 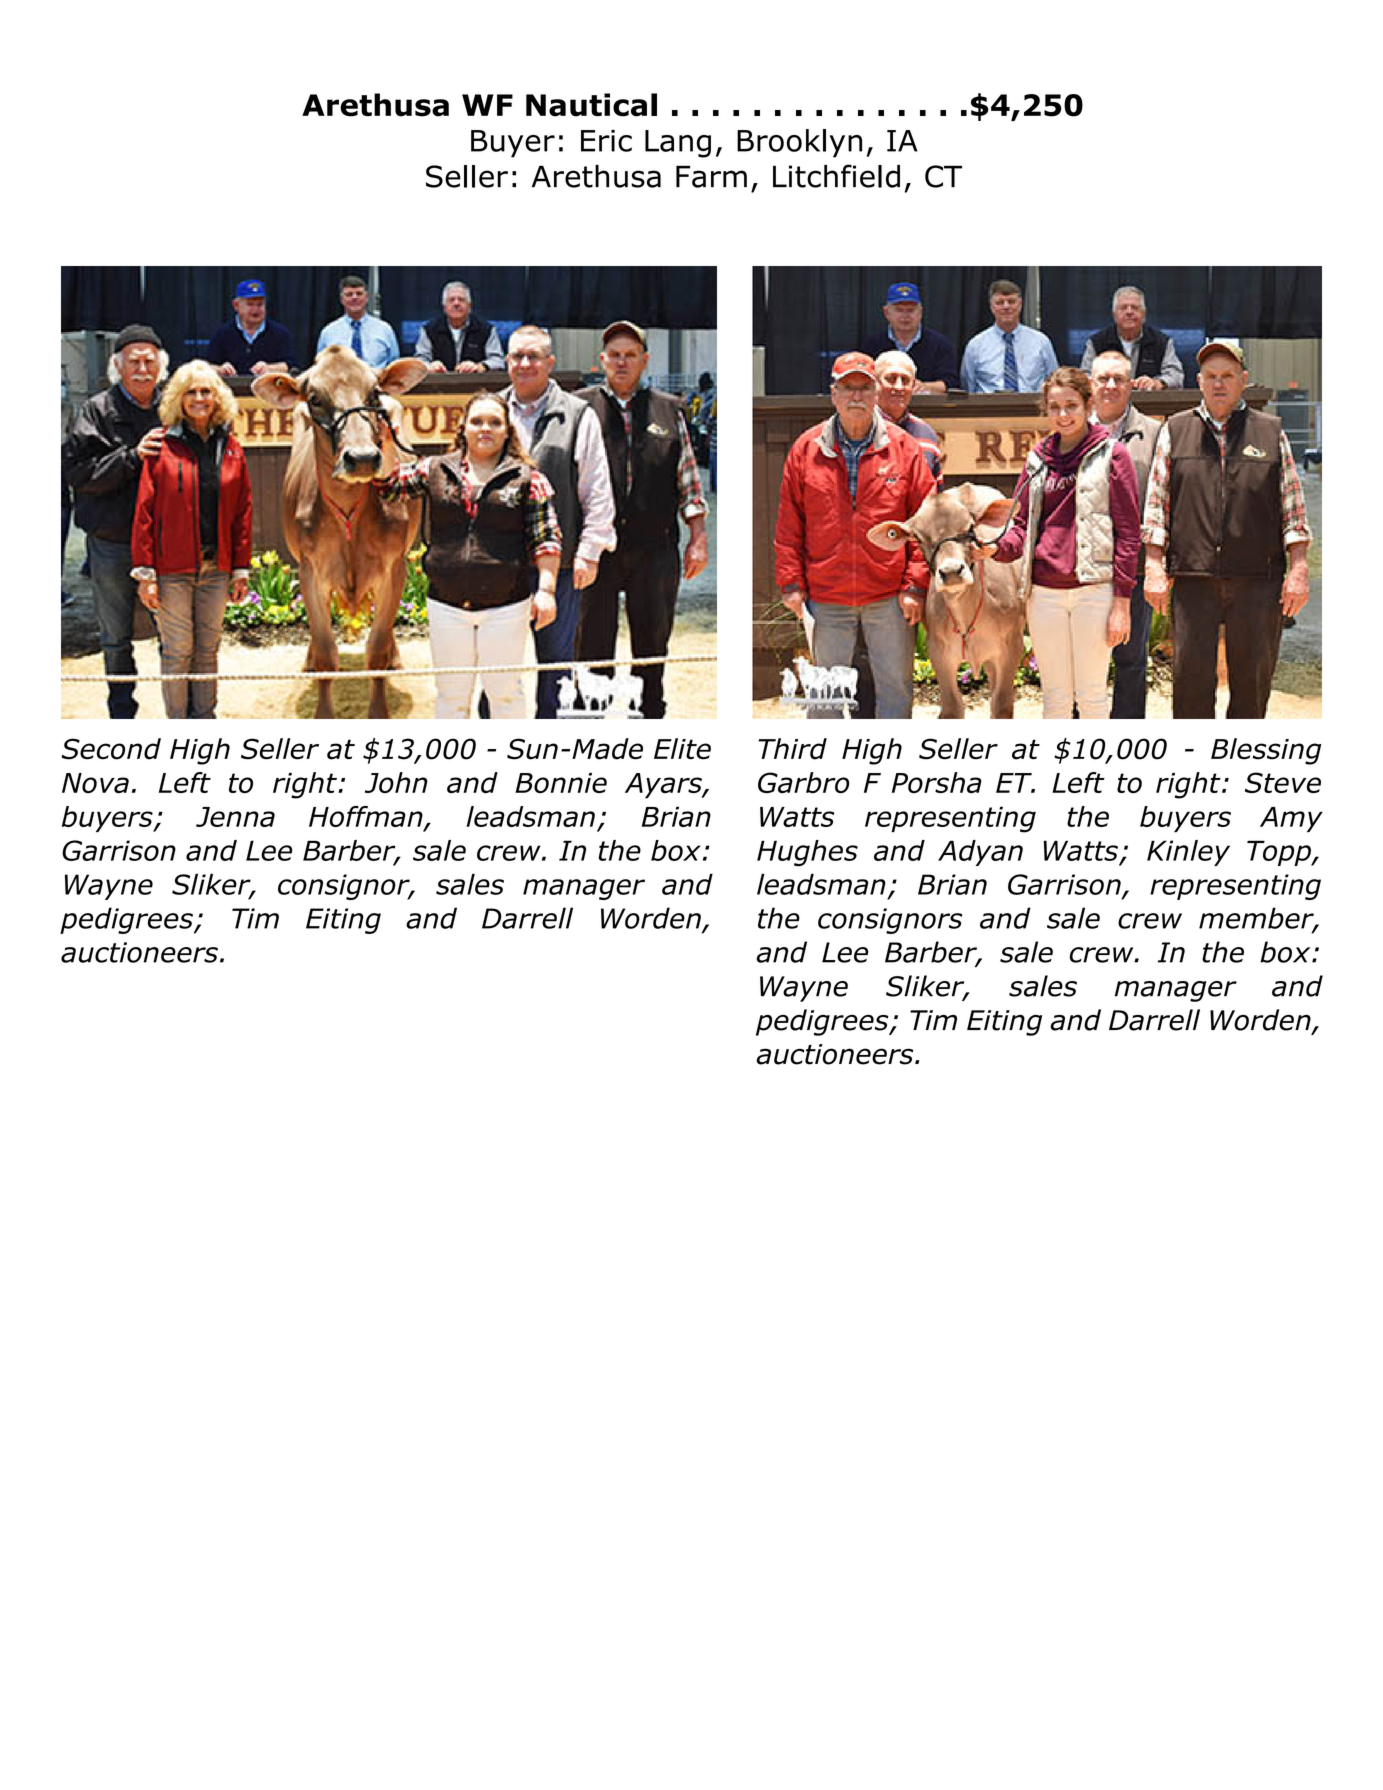 I want to click on Jenna, so click(x=235, y=817).
